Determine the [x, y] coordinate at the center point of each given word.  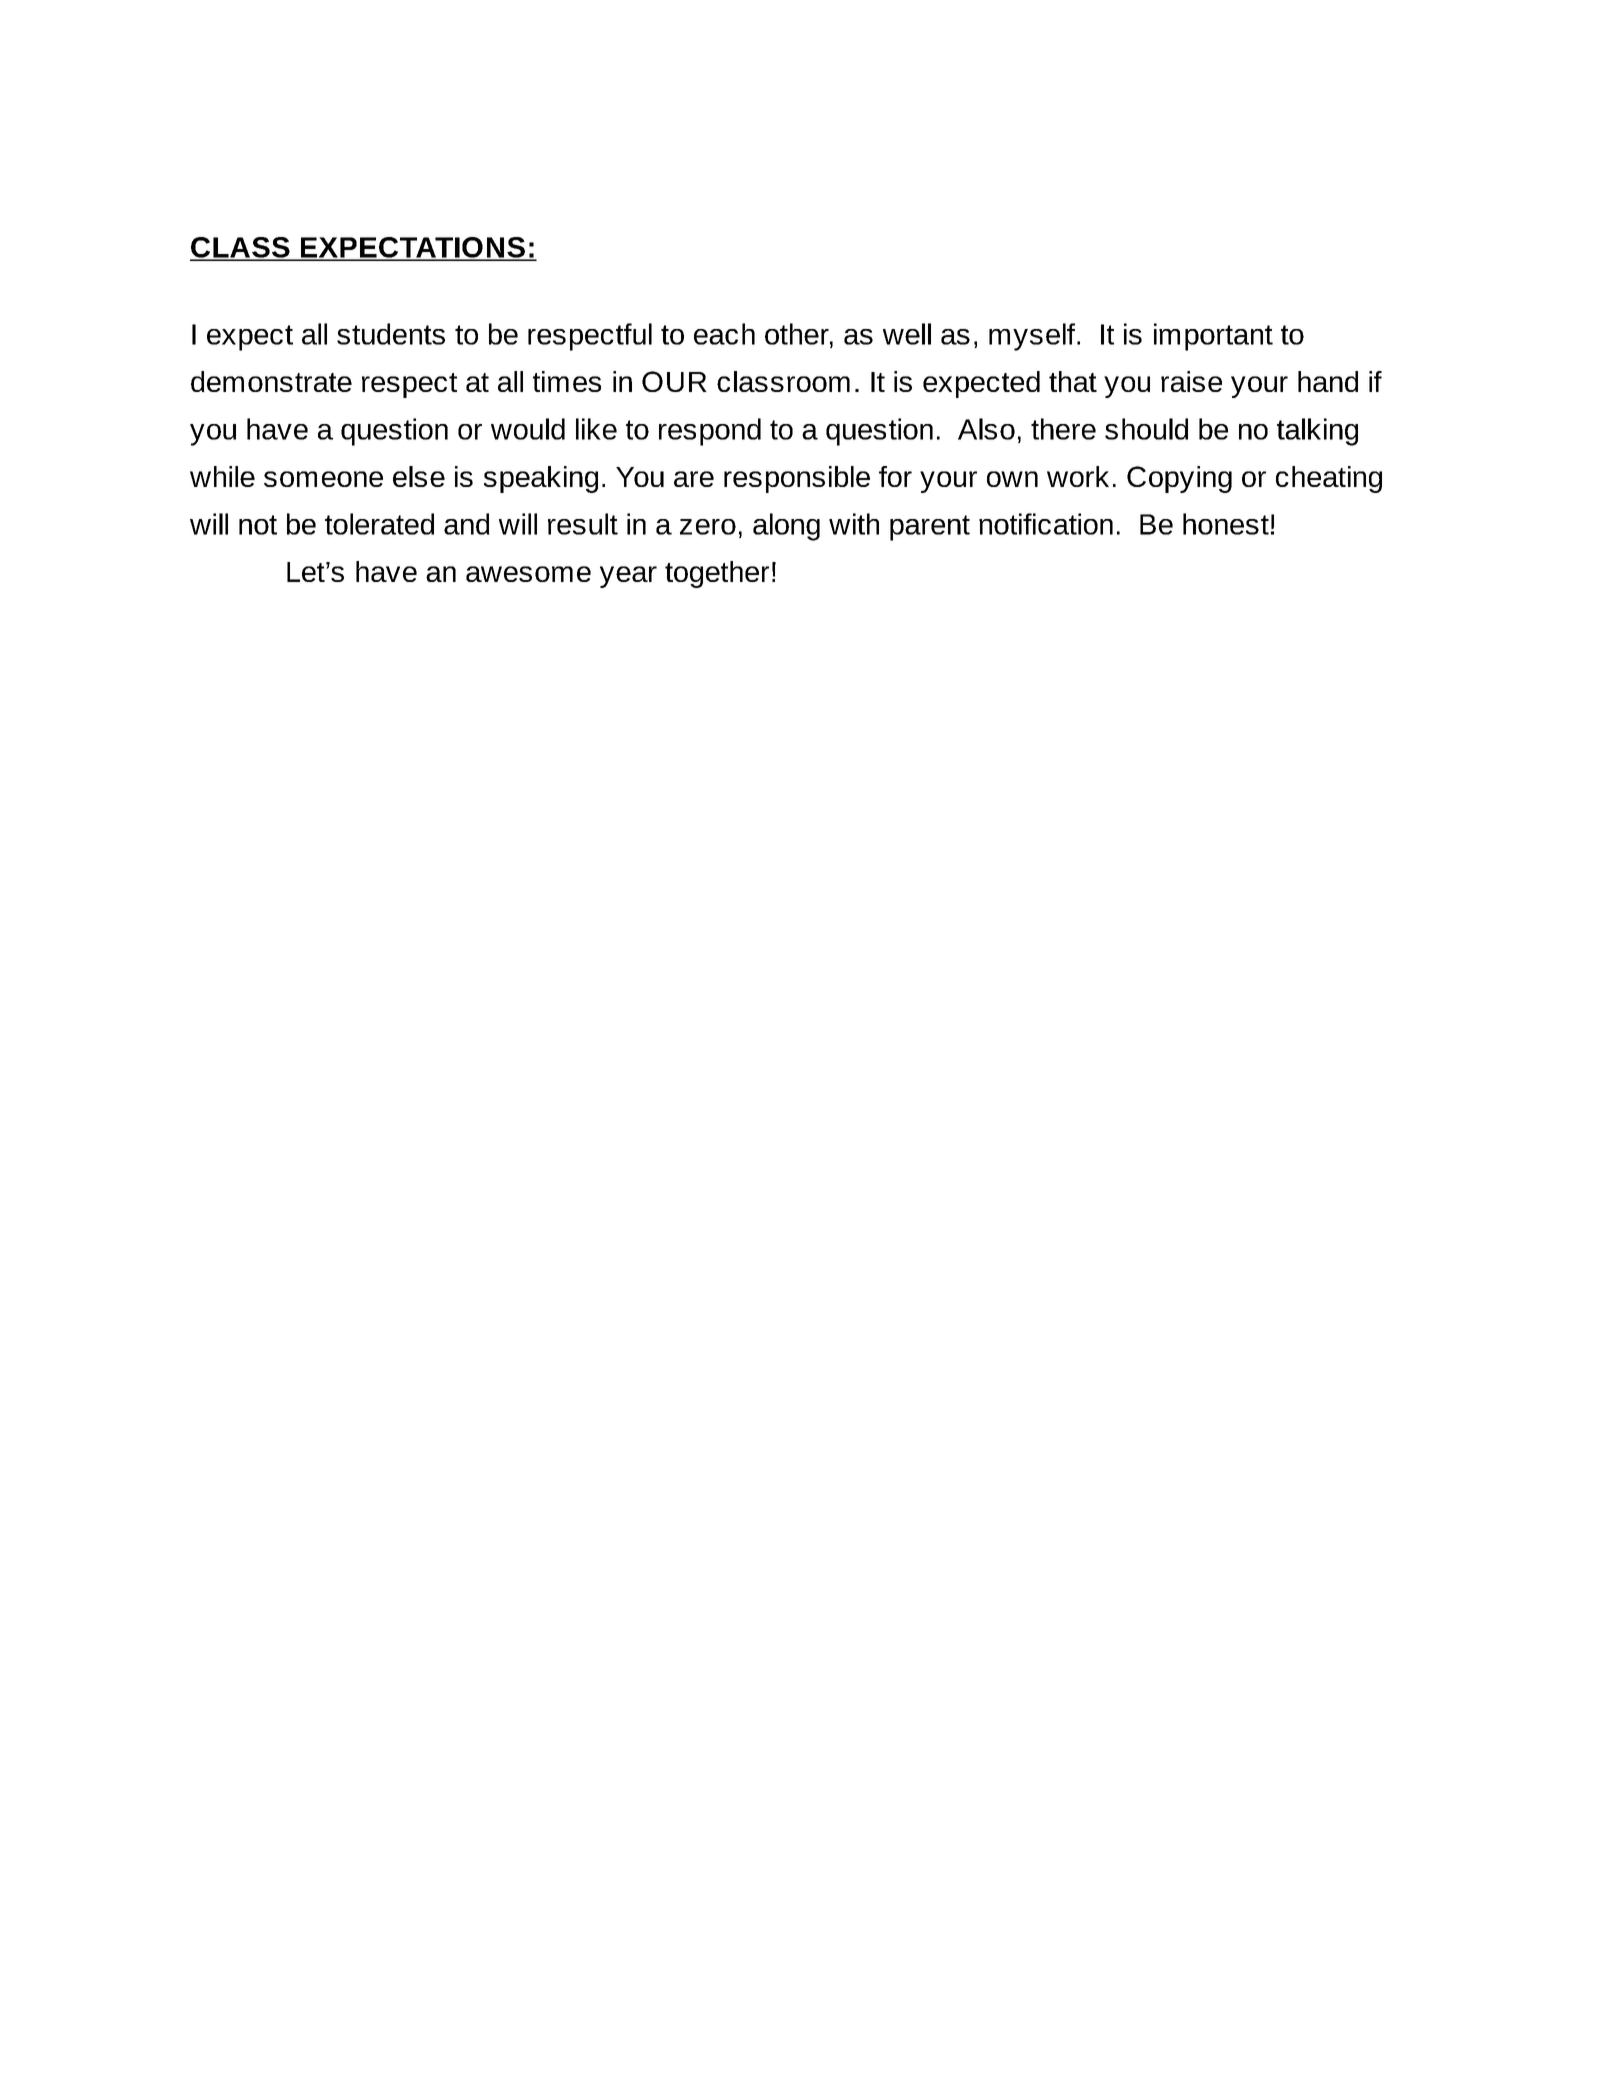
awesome [528, 574]
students [391, 334]
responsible [797, 479]
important [1213, 337]
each [724, 334]
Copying [1179, 479]
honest [1226, 524]
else [419, 476]
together [717, 574]
